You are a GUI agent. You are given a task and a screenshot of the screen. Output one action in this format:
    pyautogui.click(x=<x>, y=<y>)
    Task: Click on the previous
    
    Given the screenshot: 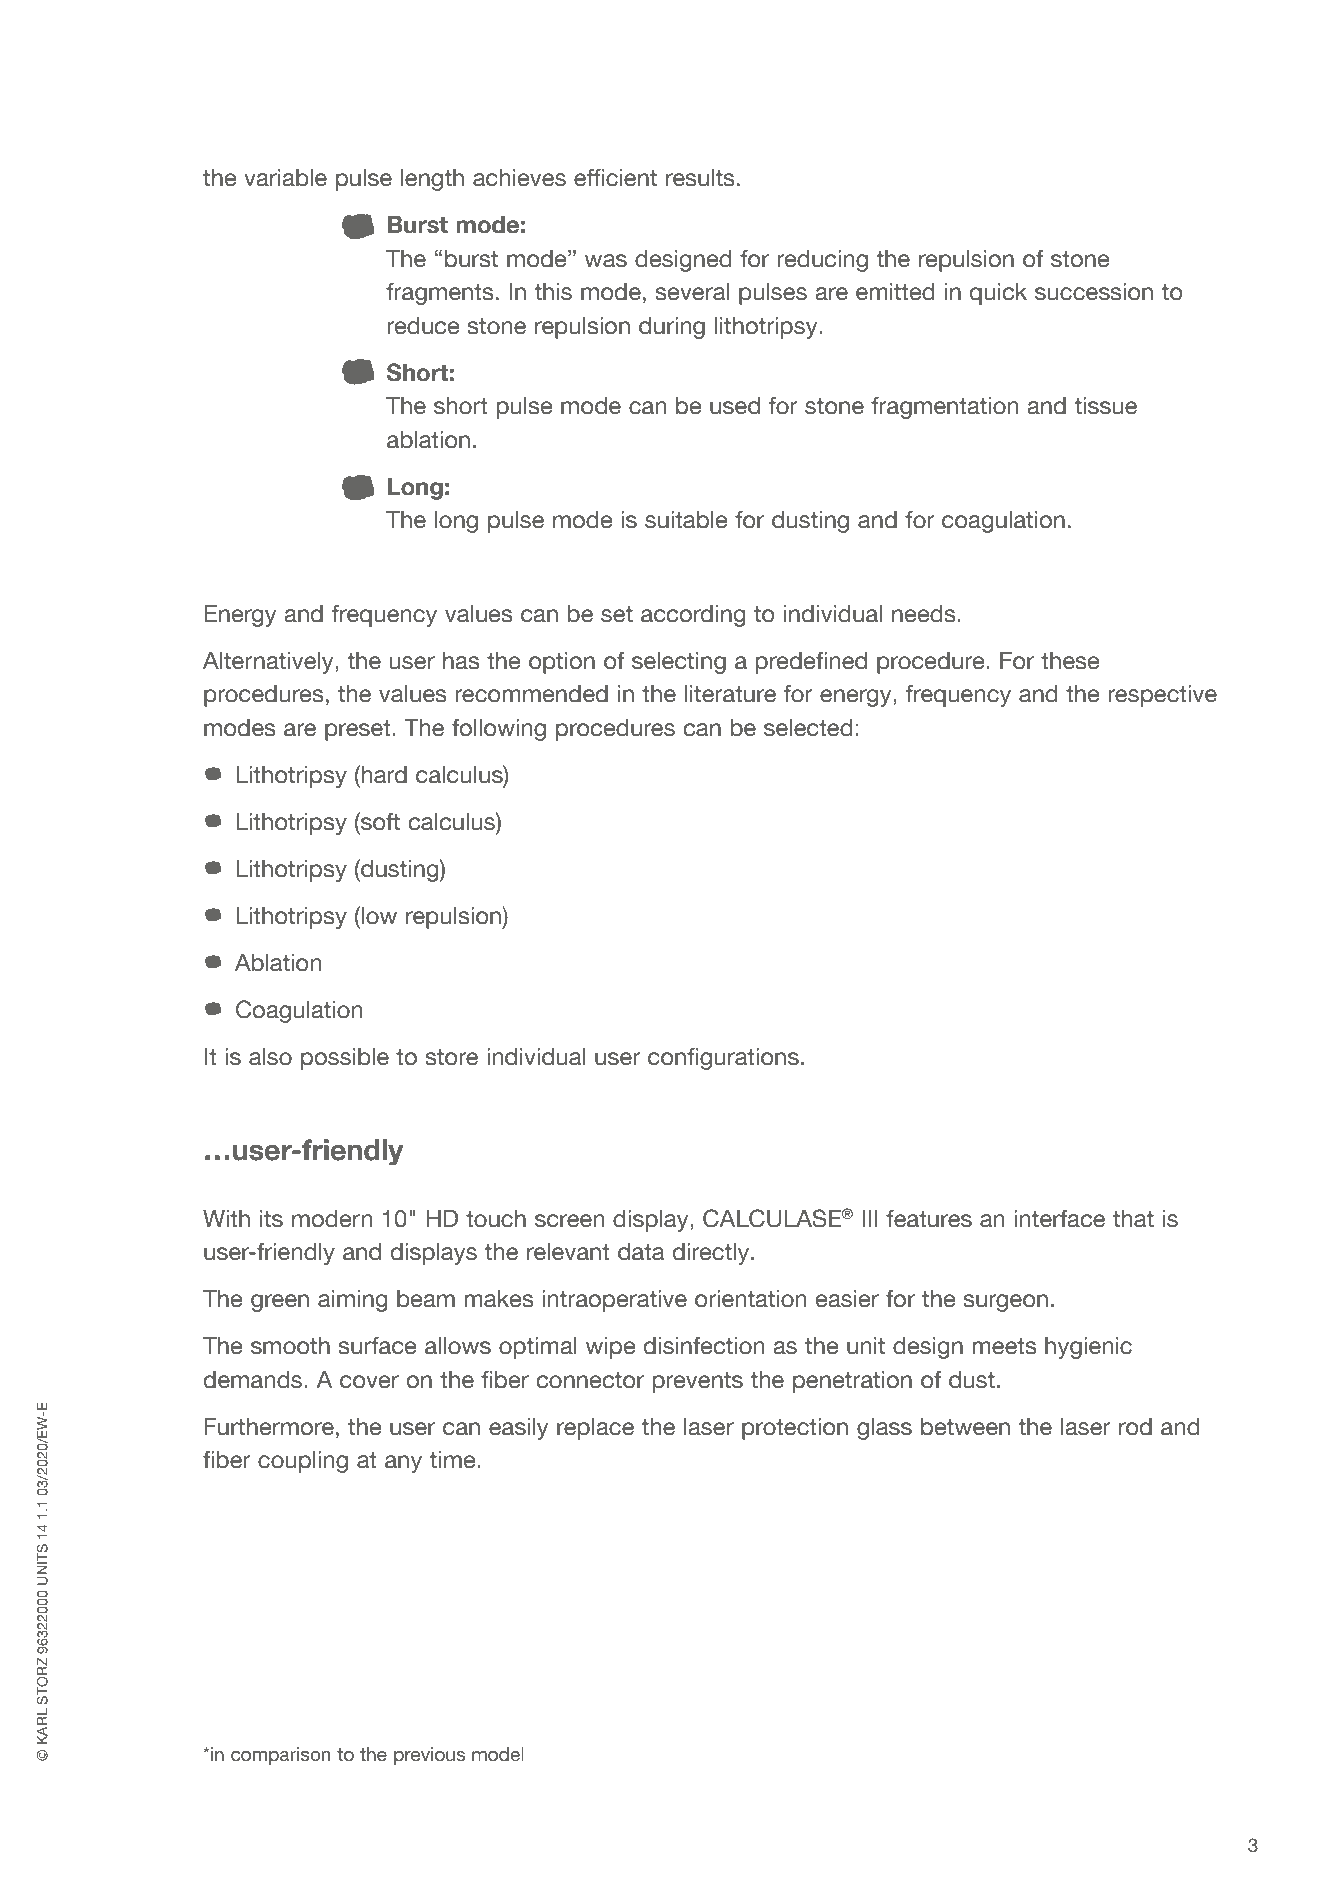 What is the action you would take?
    pyautogui.click(x=429, y=1756)
